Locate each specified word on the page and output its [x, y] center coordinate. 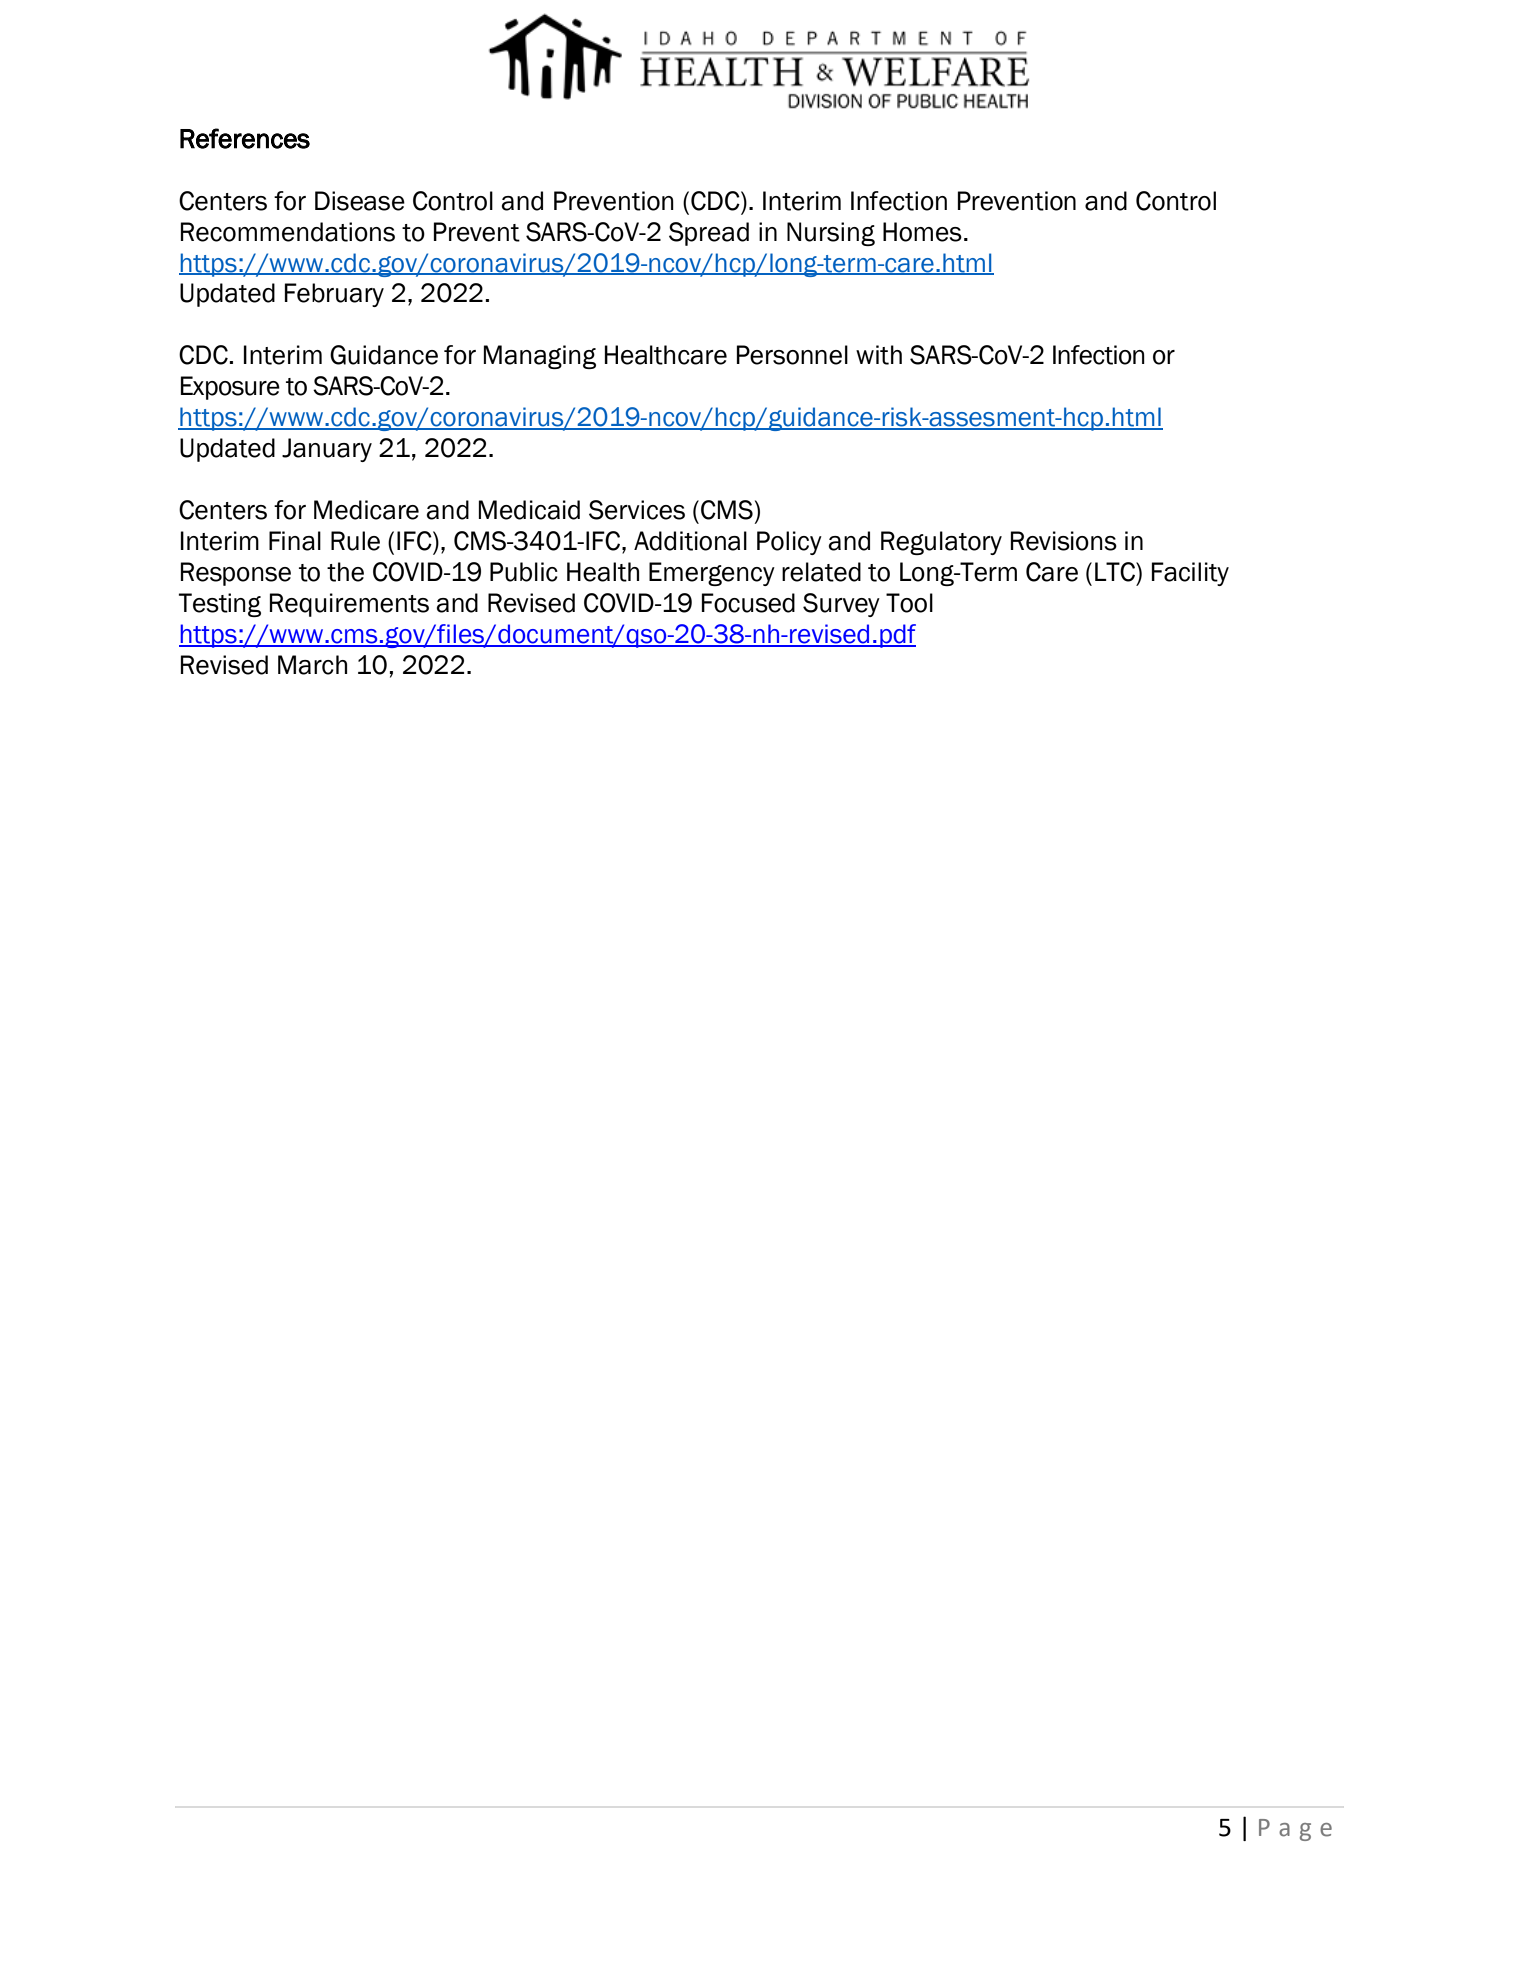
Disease [360, 201]
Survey [841, 605]
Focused [748, 603]
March [312, 665]
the [345, 572]
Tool [909, 603]
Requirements [349, 605]
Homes [922, 232]
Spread [709, 234]
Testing [220, 605]
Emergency [712, 574]
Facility [1190, 574]
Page [1295, 1830]
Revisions [1064, 541]
